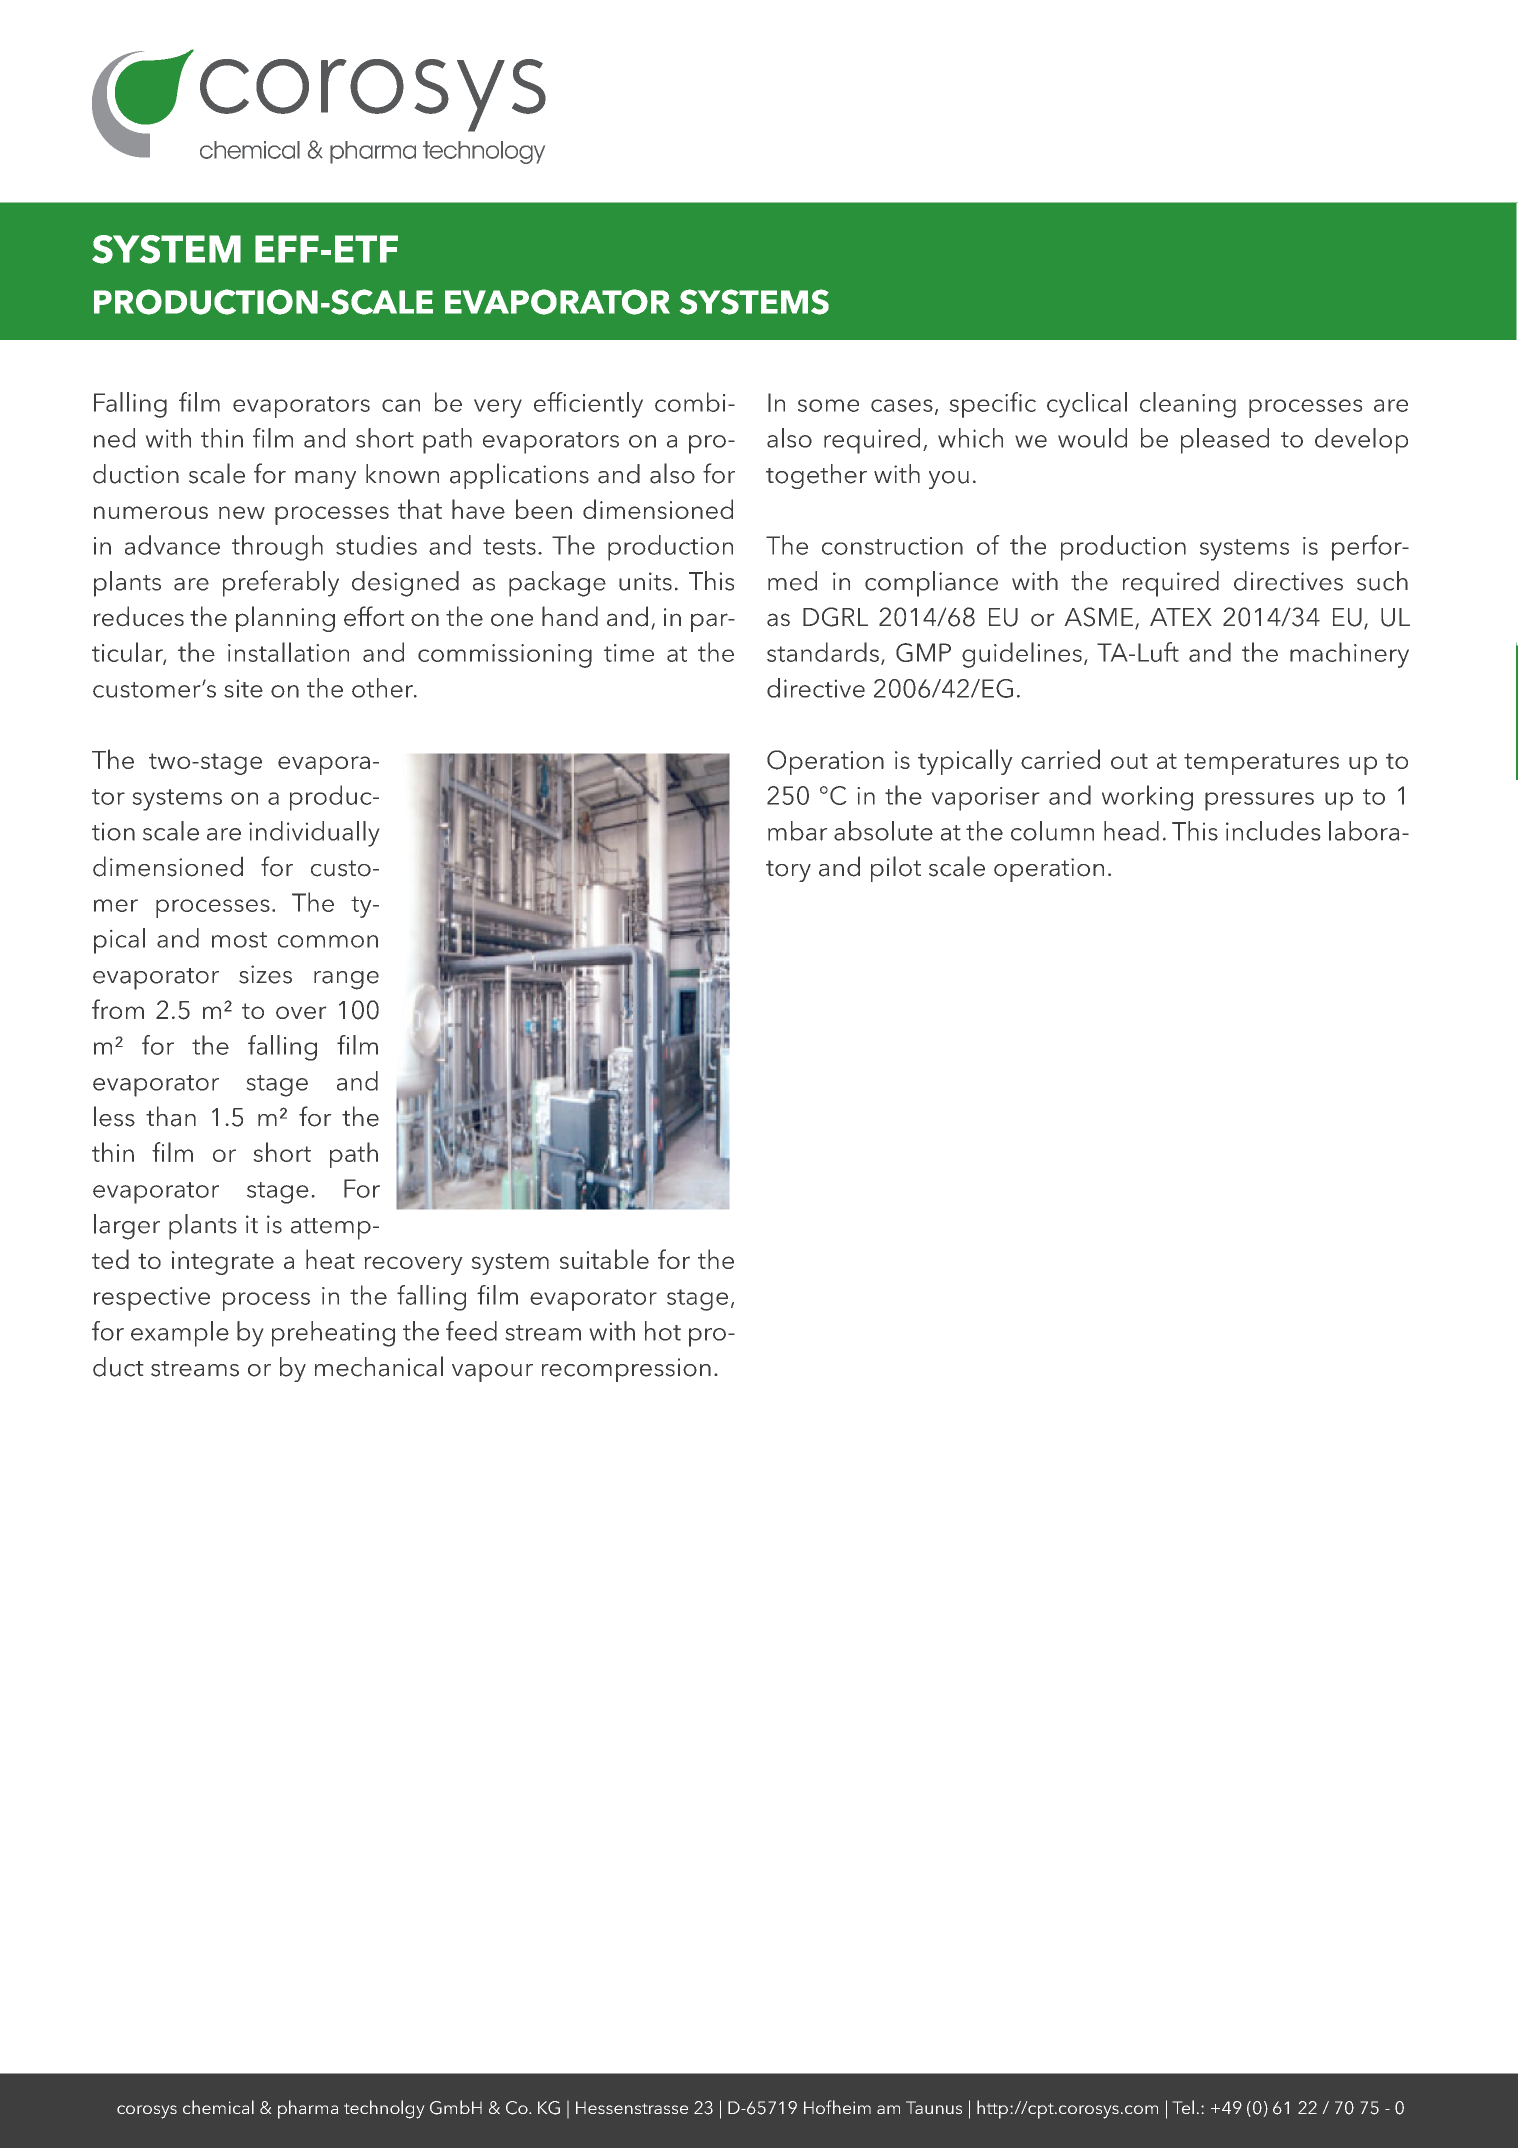 Image resolution: width=1518 pixels, height=2148 pixels. I want to click on mechanical, so click(379, 1366).
